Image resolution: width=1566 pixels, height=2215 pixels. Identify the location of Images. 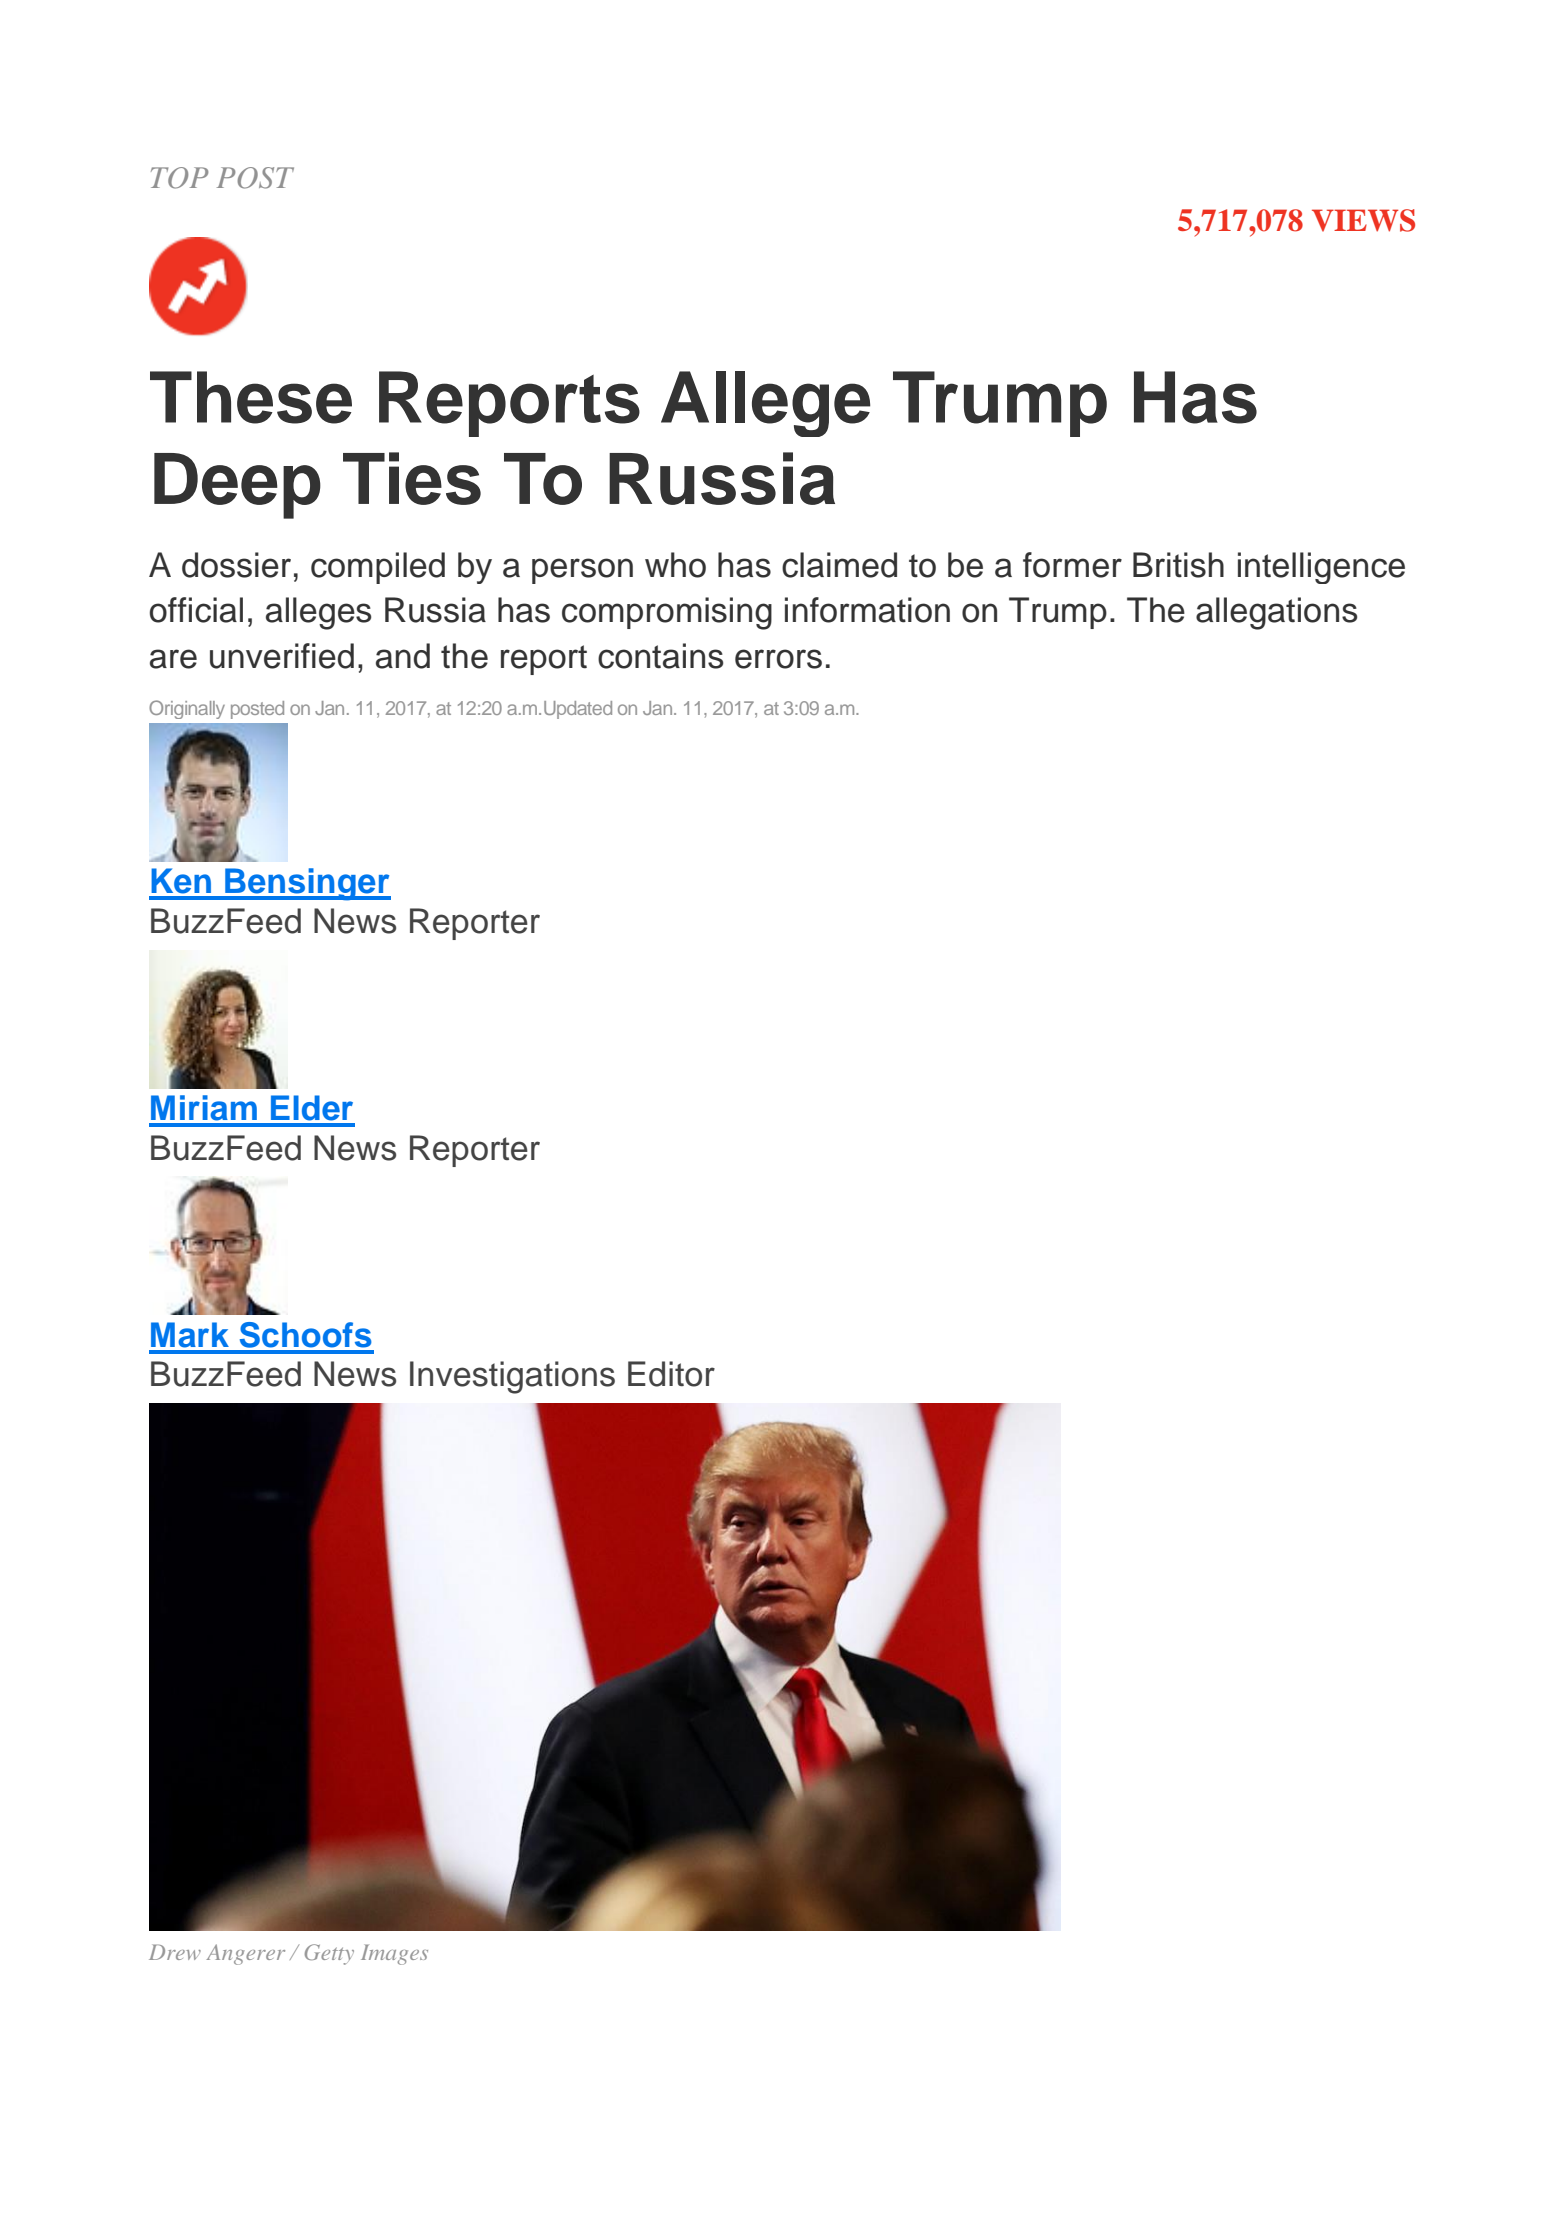
(394, 1954).
